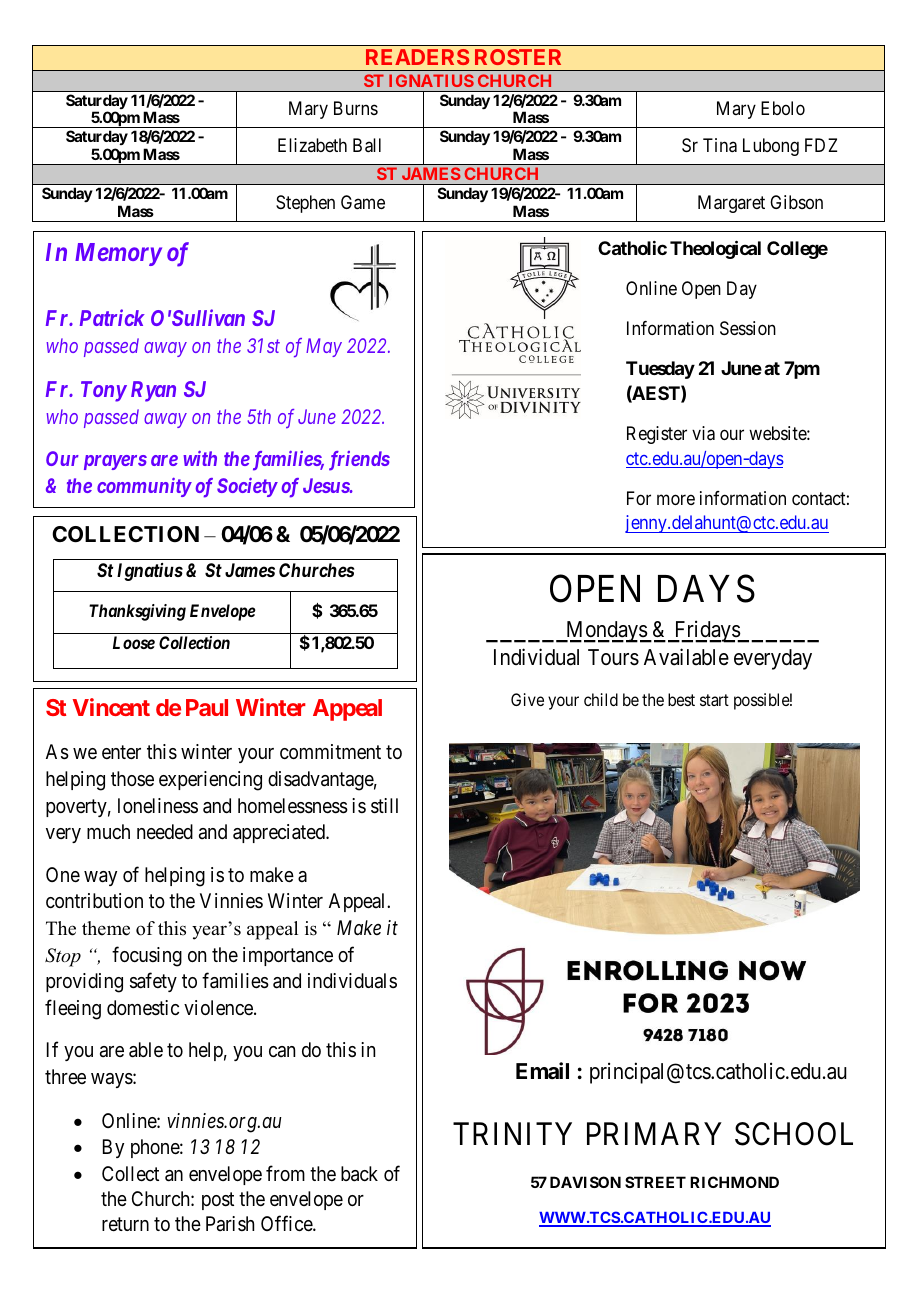 This image has width=924, height=1308. What do you see at coordinates (359, 461) in the image?
I see `friends` at bounding box center [359, 461].
